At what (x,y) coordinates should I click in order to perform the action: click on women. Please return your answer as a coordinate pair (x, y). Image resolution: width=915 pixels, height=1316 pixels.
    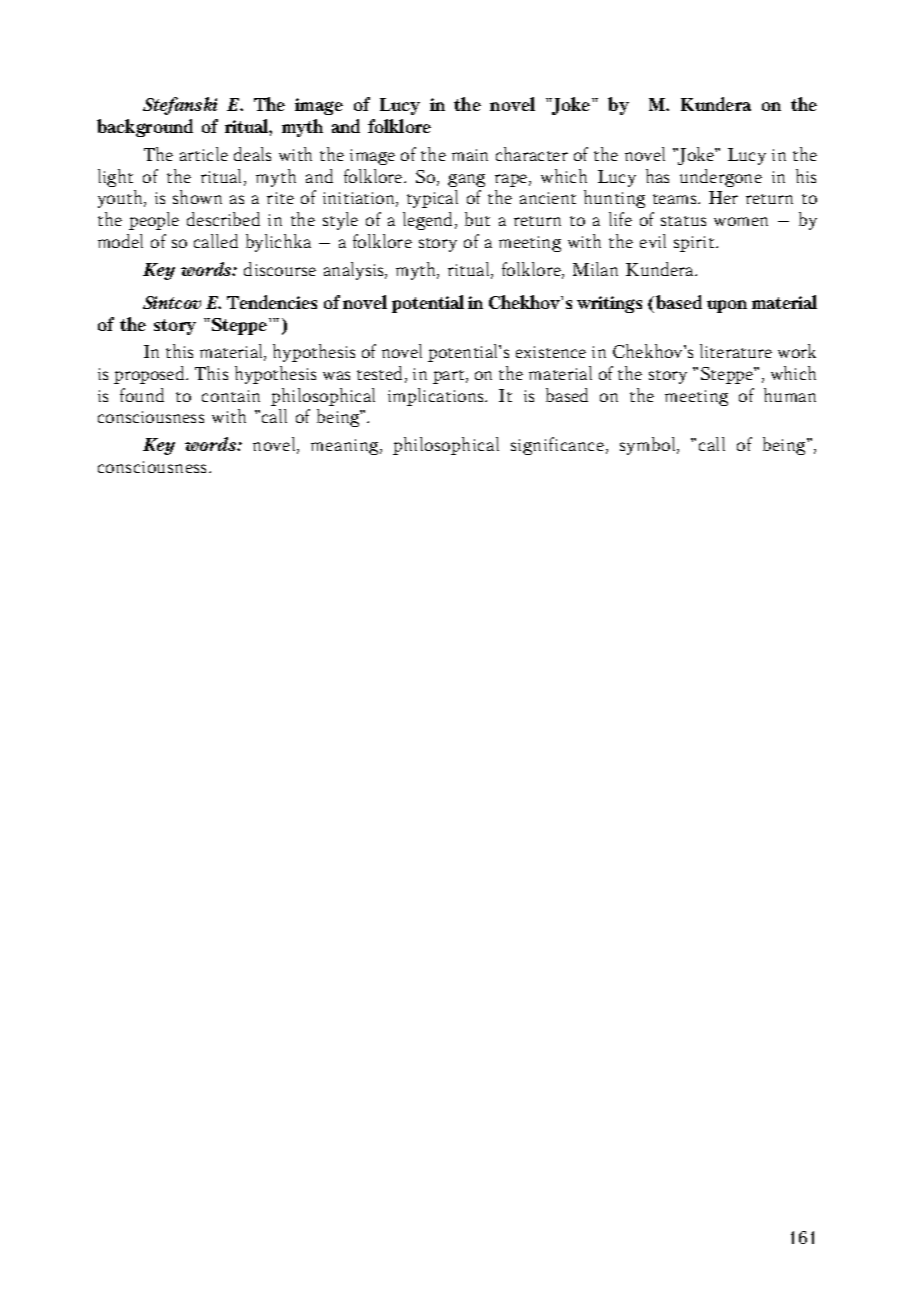
    Looking at the image, I should click on (741, 221).
